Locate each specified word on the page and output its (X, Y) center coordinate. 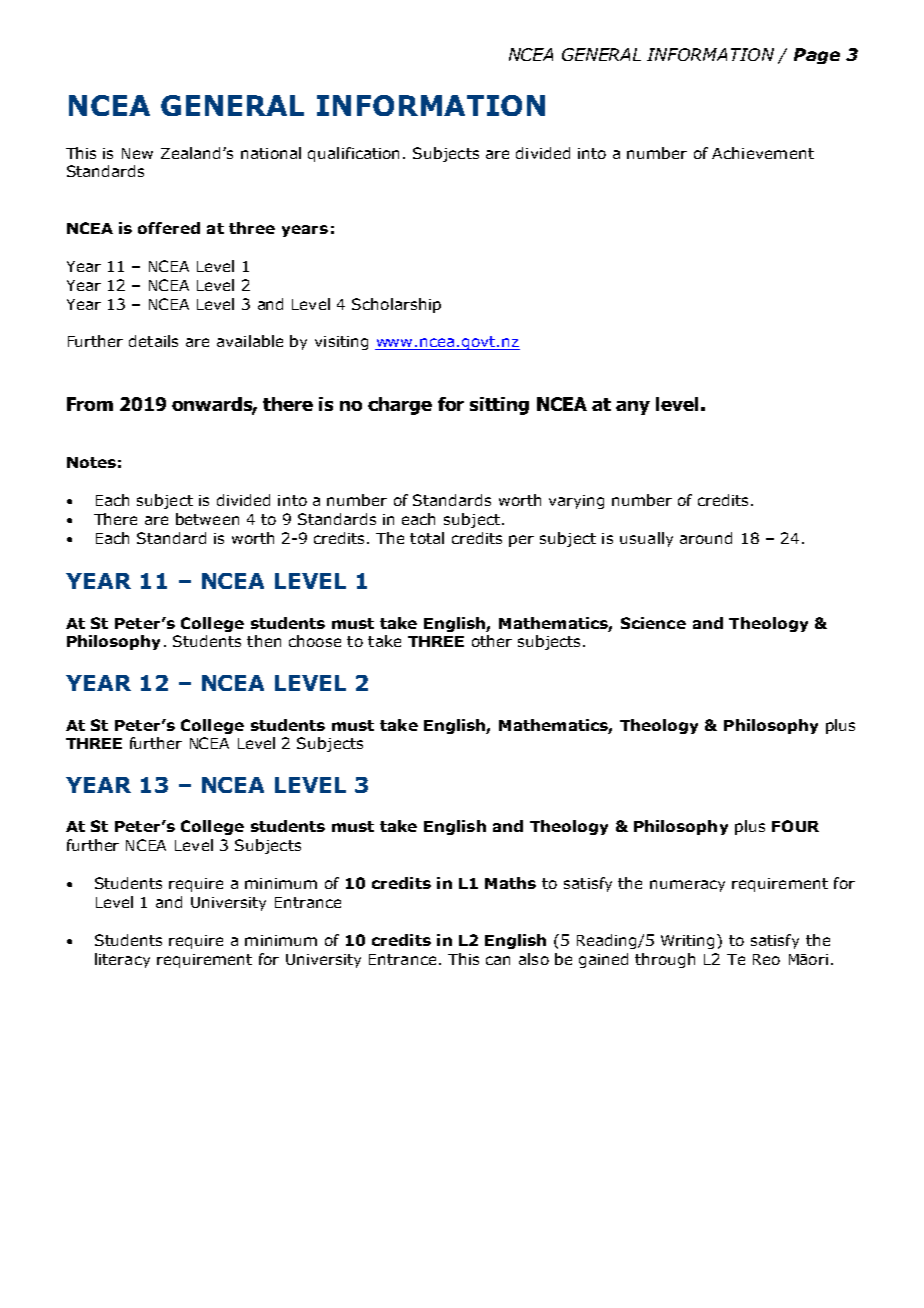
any (633, 408)
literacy (122, 960)
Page (817, 56)
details (153, 341)
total (427, 538)
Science (653, 623)
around (706, 538)
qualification (353, 154)
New (137, 153)
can (498, 960)
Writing (689, 941)
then (264, 641)
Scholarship (396, 305)
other (492, 641)
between (207, 519)
